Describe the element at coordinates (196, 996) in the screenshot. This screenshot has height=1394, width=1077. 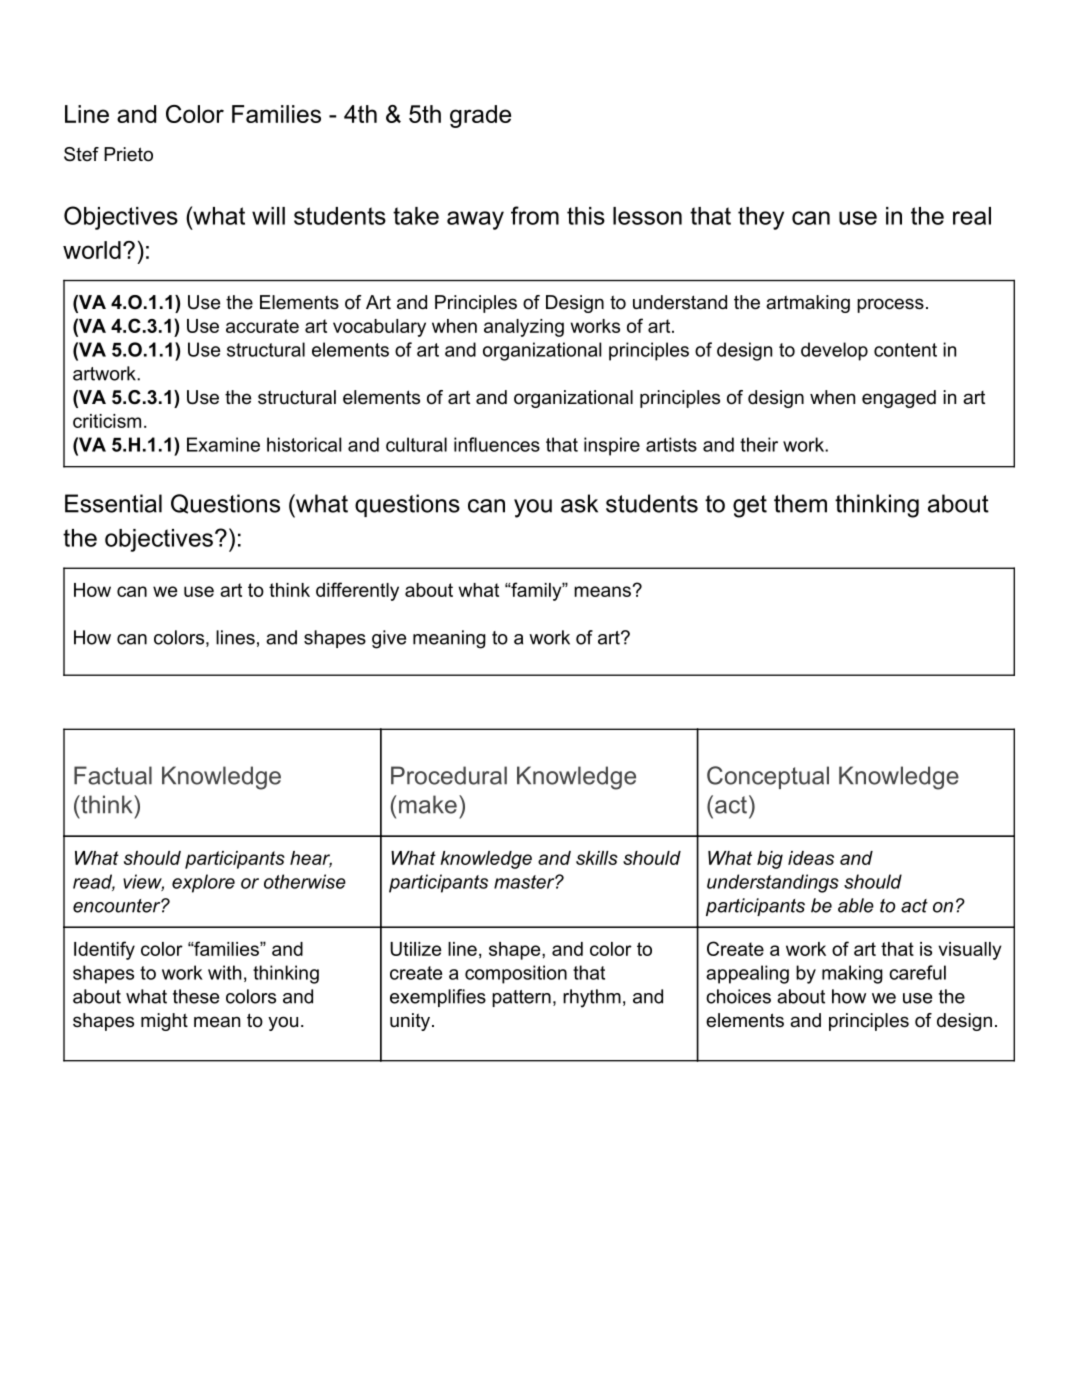
I see `these` at that location.
